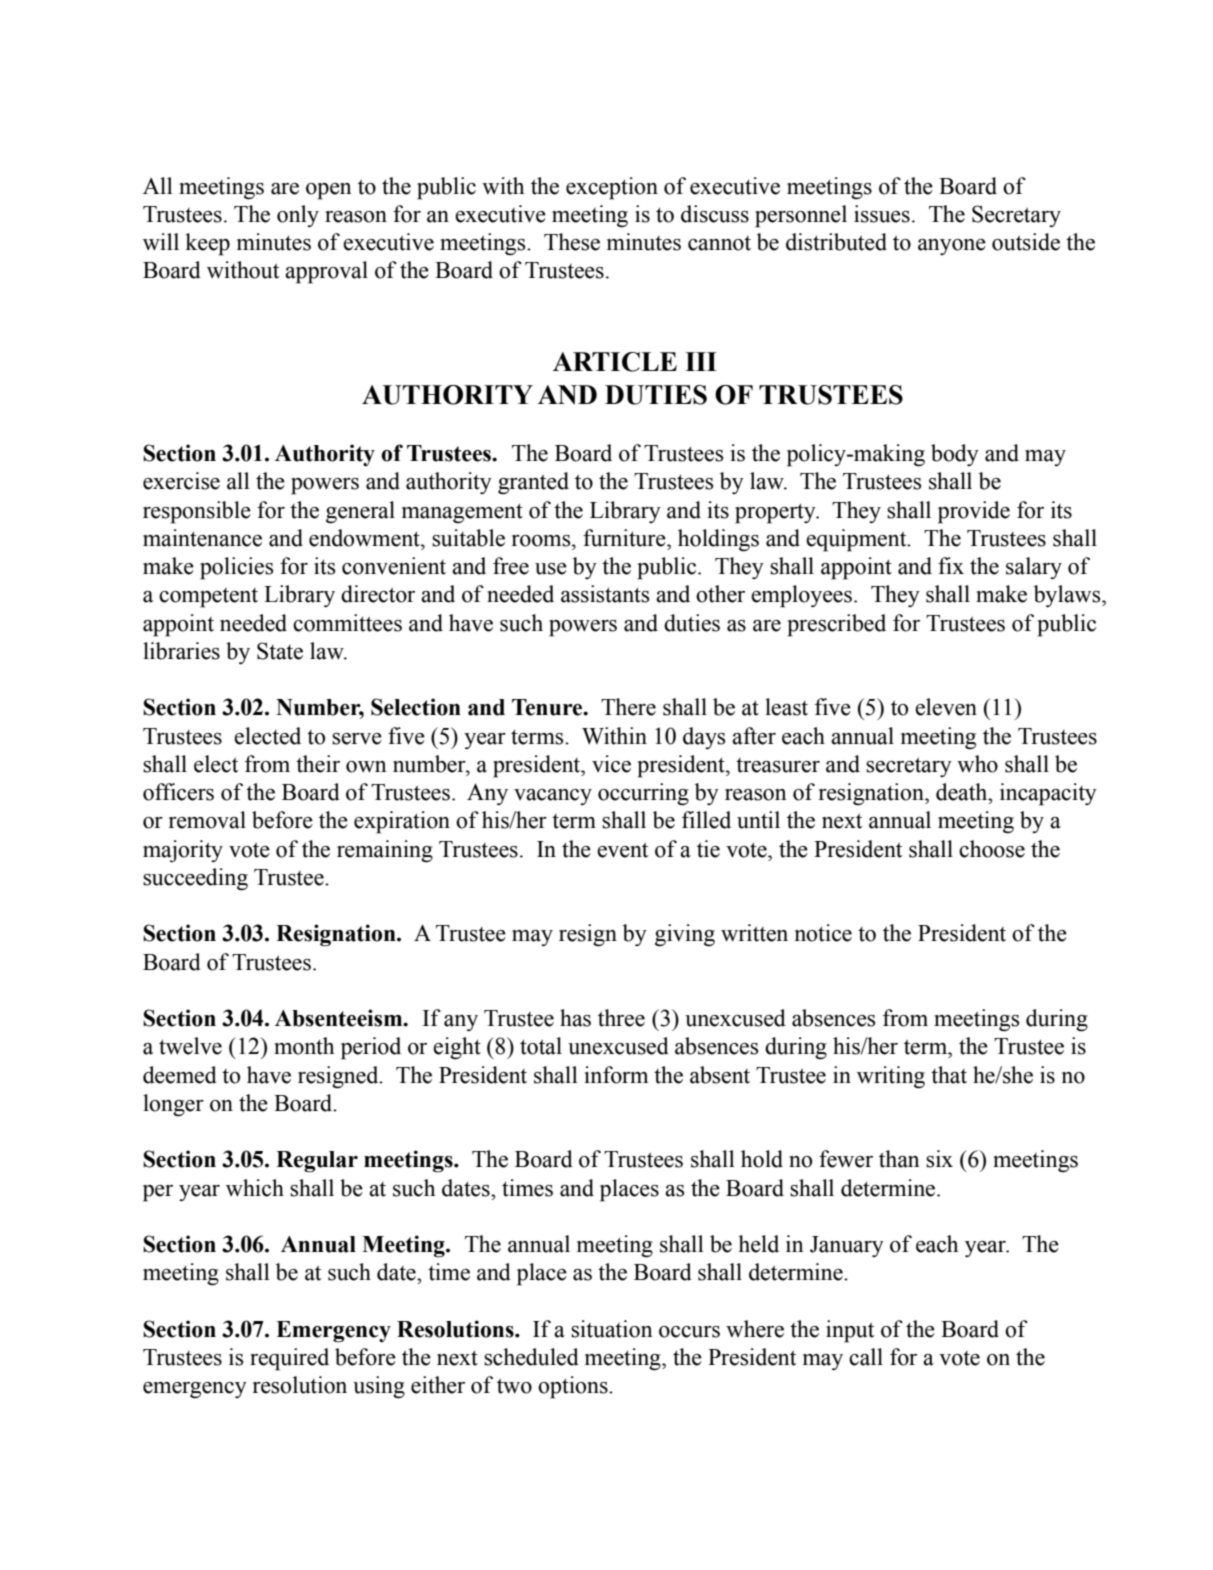 The image size is (1213, 1570). Describe the element at coordinates (236, 568) in the screenshot. I see `policies` at that location.
